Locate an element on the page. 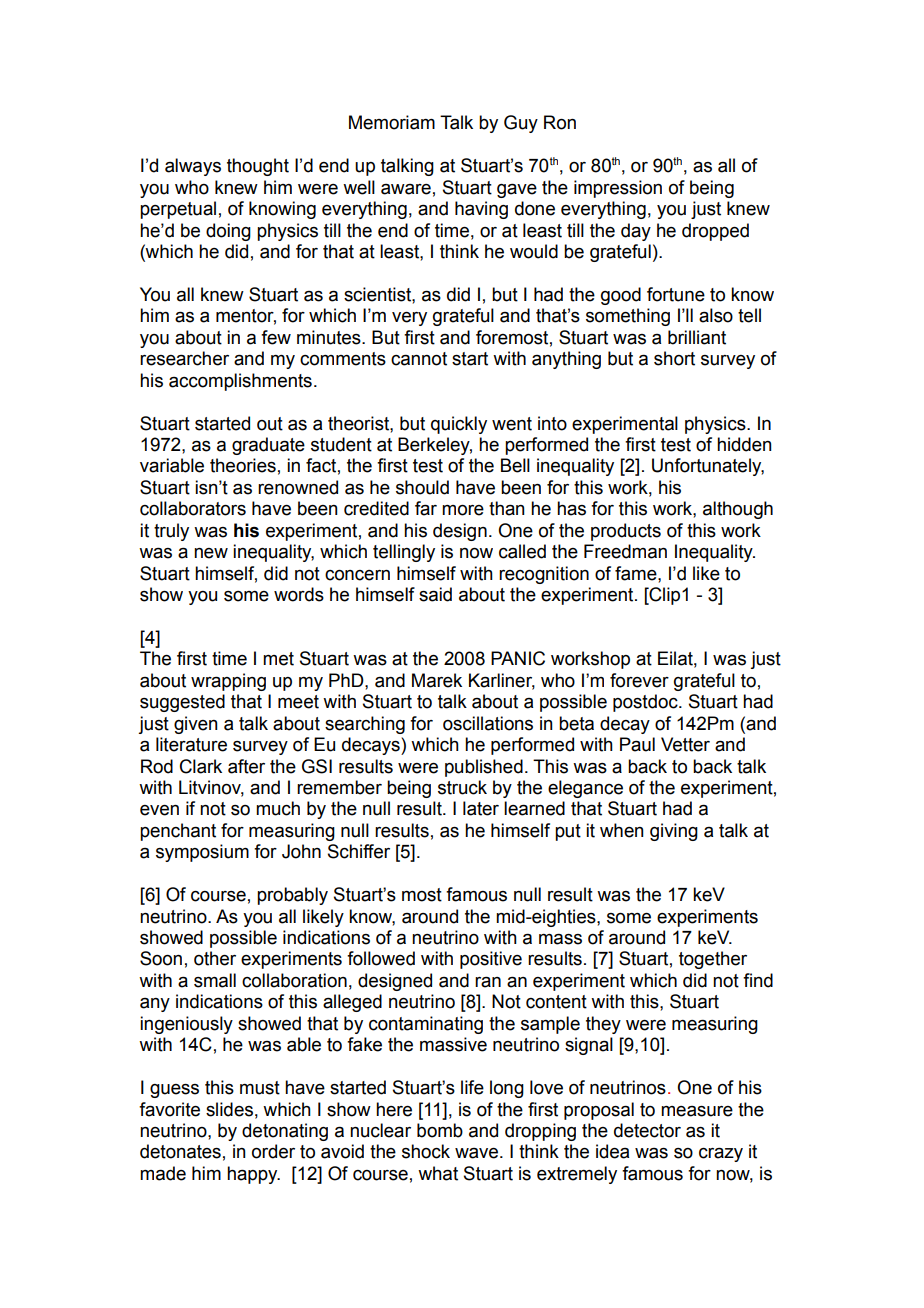 Image resolution: width=924 pixels, height=1308 pixels. other is located at coordinates (215, 958).
